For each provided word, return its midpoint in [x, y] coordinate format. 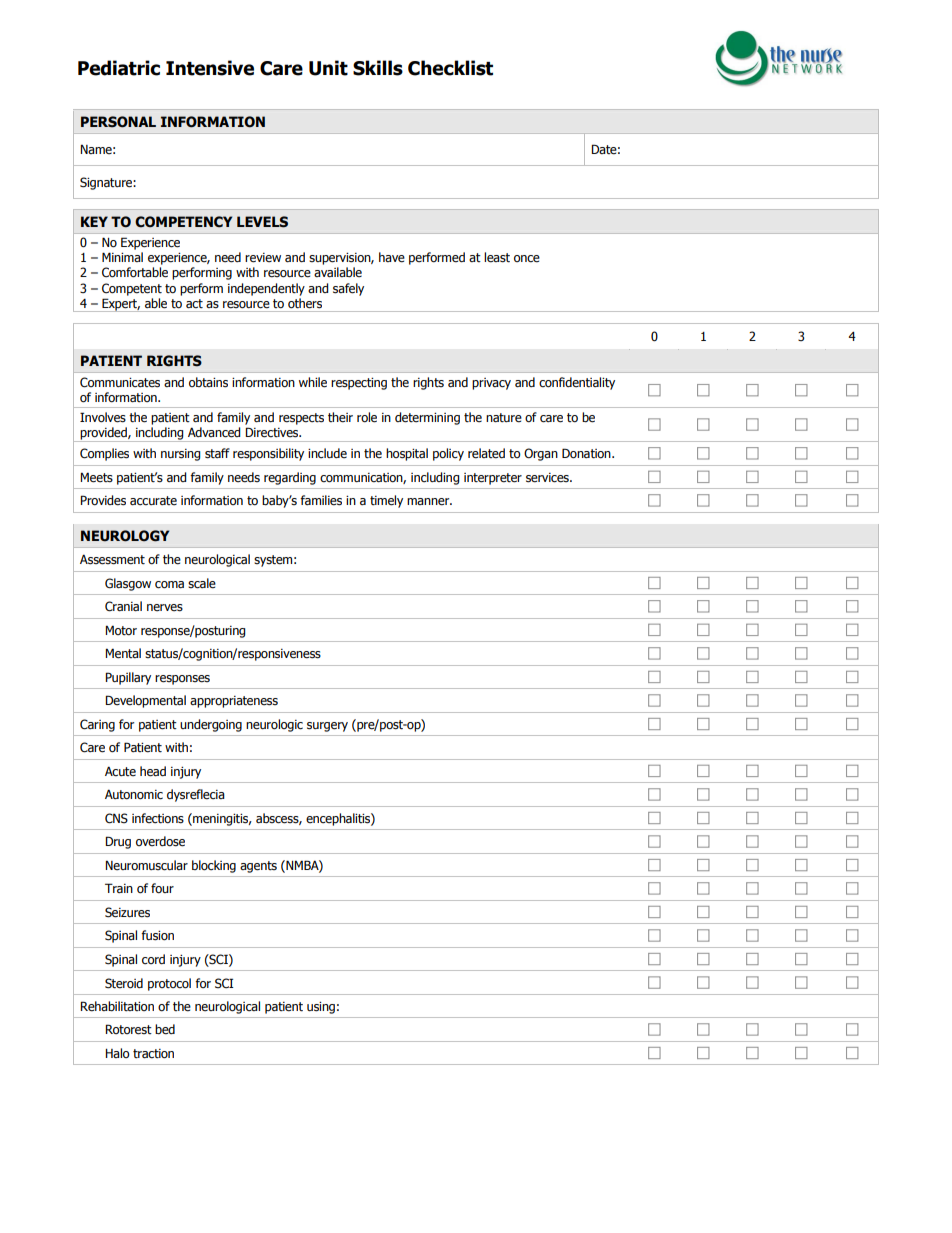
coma [169, 585]
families [321, 500]
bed [165, 1029]
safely [348, 289]
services [548, 478]
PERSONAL [118, 122]
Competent [132, 289]
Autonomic [134, 794]
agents [258, 867]
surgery [327, 727]
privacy [491, 384]
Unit [328, 68]
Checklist [450, 68]
